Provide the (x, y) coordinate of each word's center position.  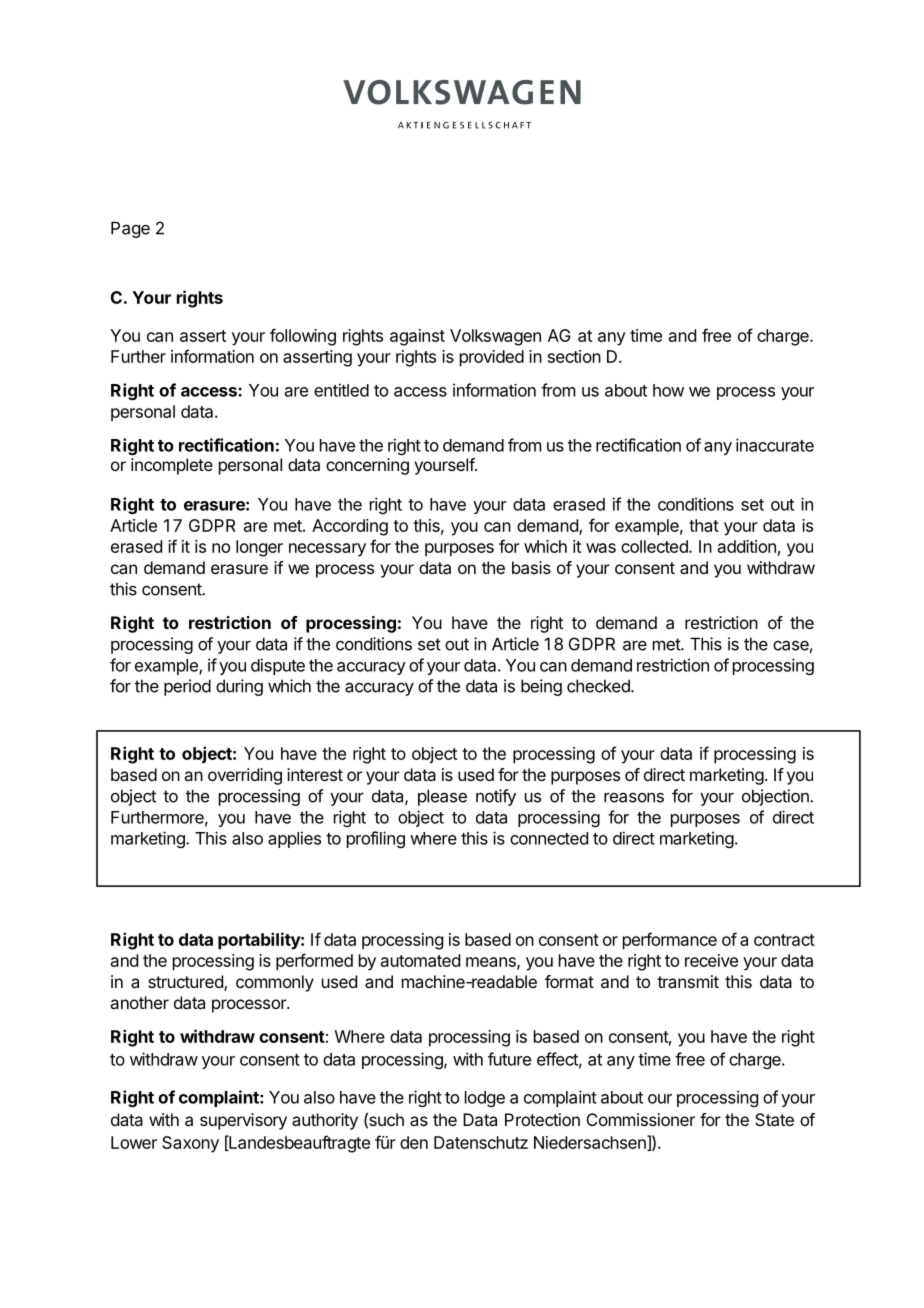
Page (130, 229)
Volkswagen (495, 337)
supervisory (243, 1121)
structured (186, 983)
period (187, 687)
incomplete (172, 466)
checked (599, 686)
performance (670, 941)
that (704, 525)
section (574, 356)
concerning (367, 466)
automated (420, 960)
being (541, 687)
